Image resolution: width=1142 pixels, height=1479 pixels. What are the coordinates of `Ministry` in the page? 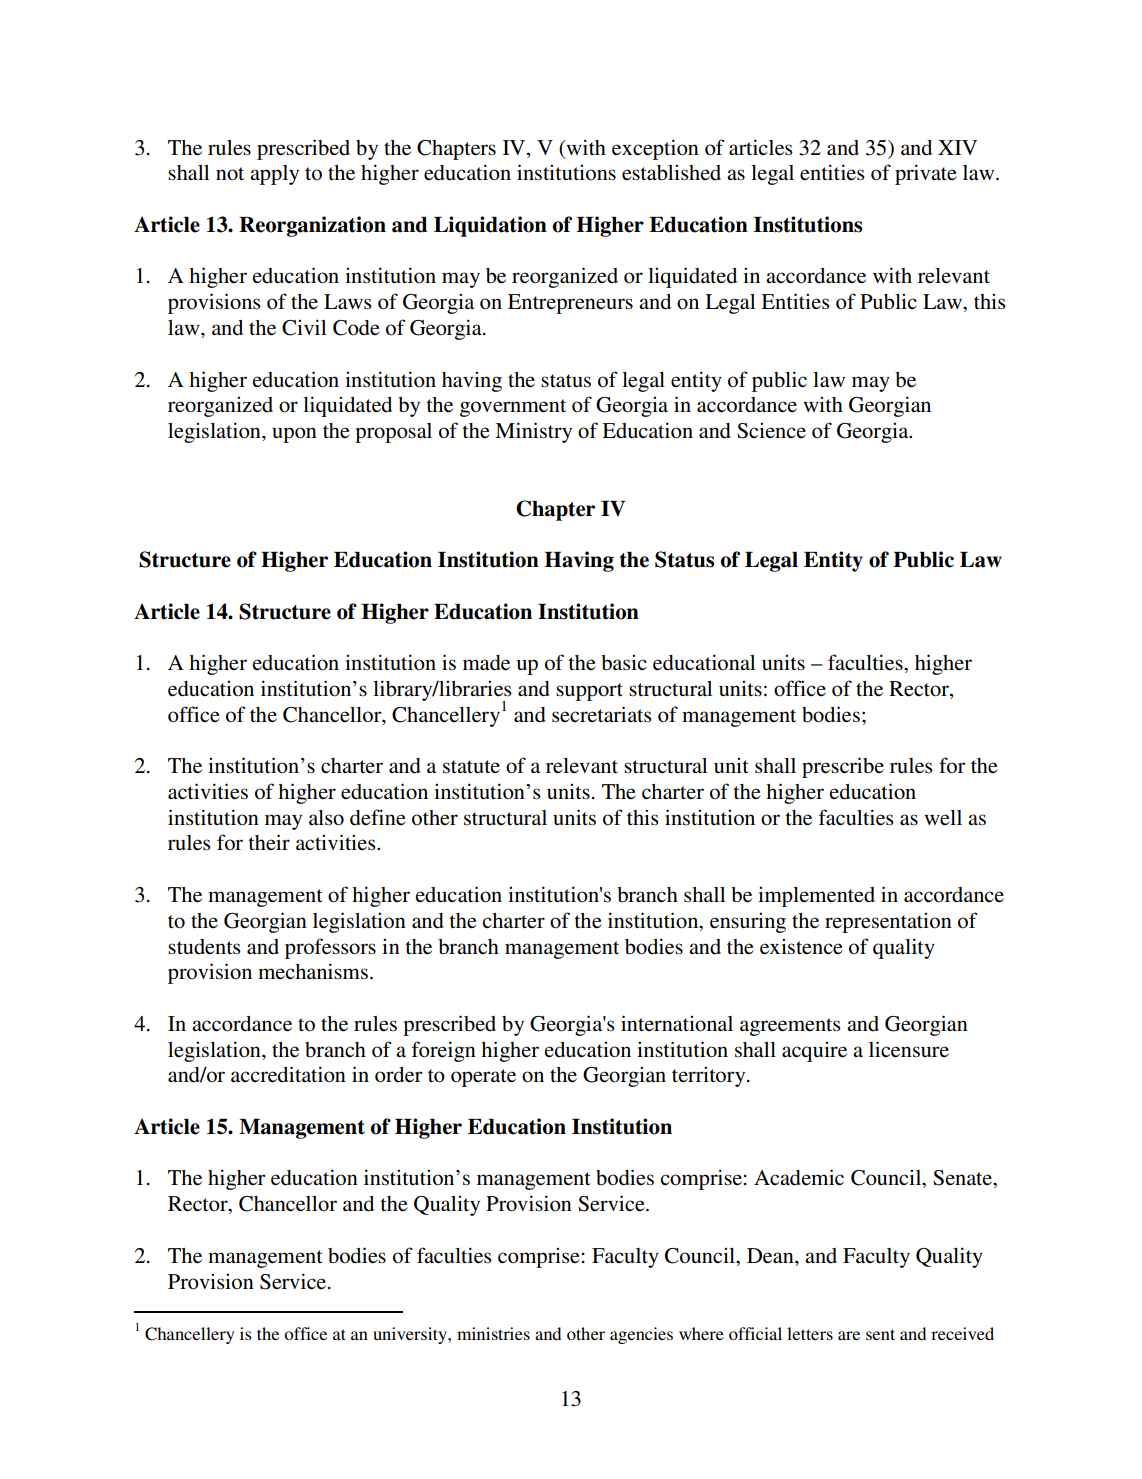 It's located at (533, 432).
